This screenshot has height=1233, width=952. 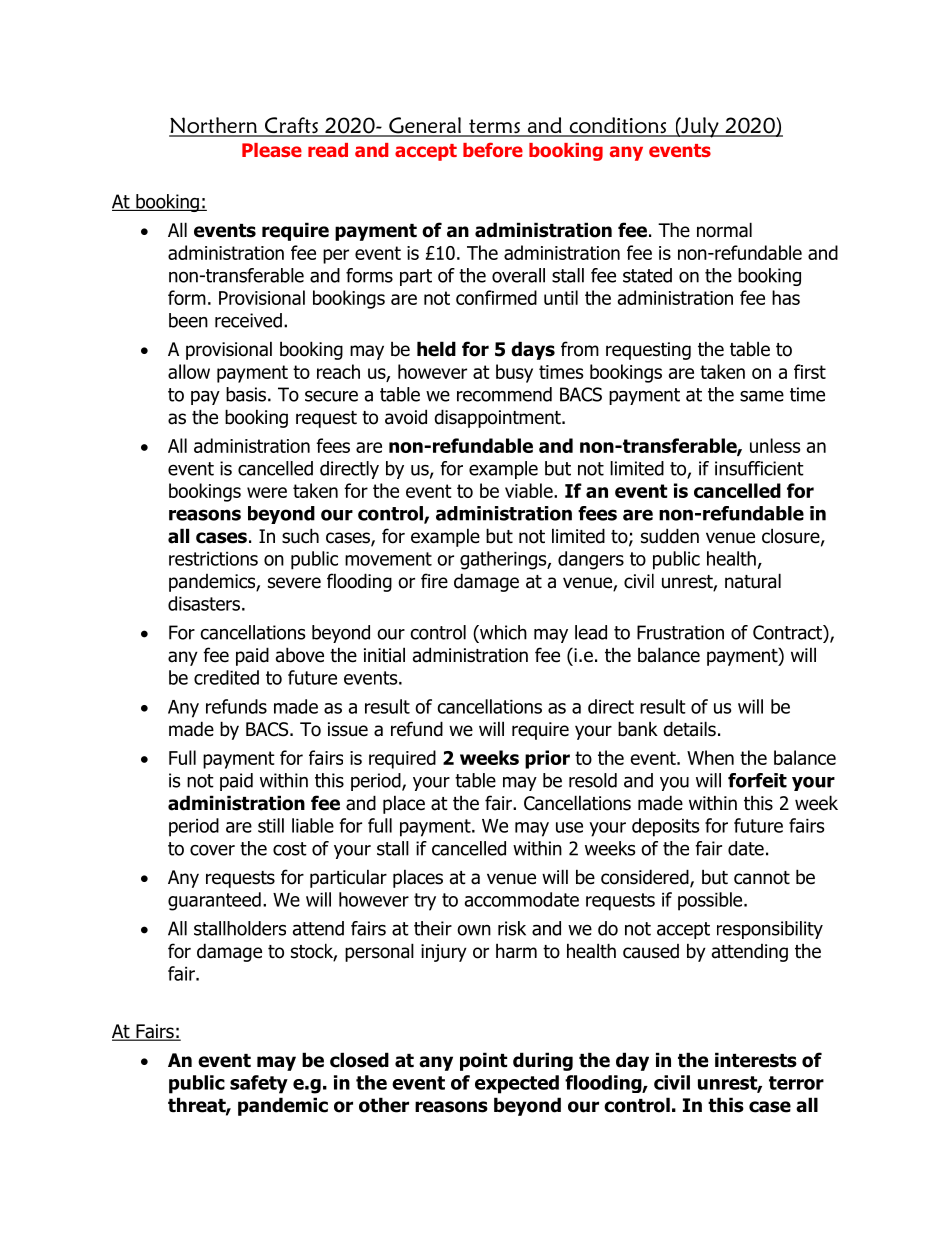 I want to click on before, so click(x=493, y=150).
